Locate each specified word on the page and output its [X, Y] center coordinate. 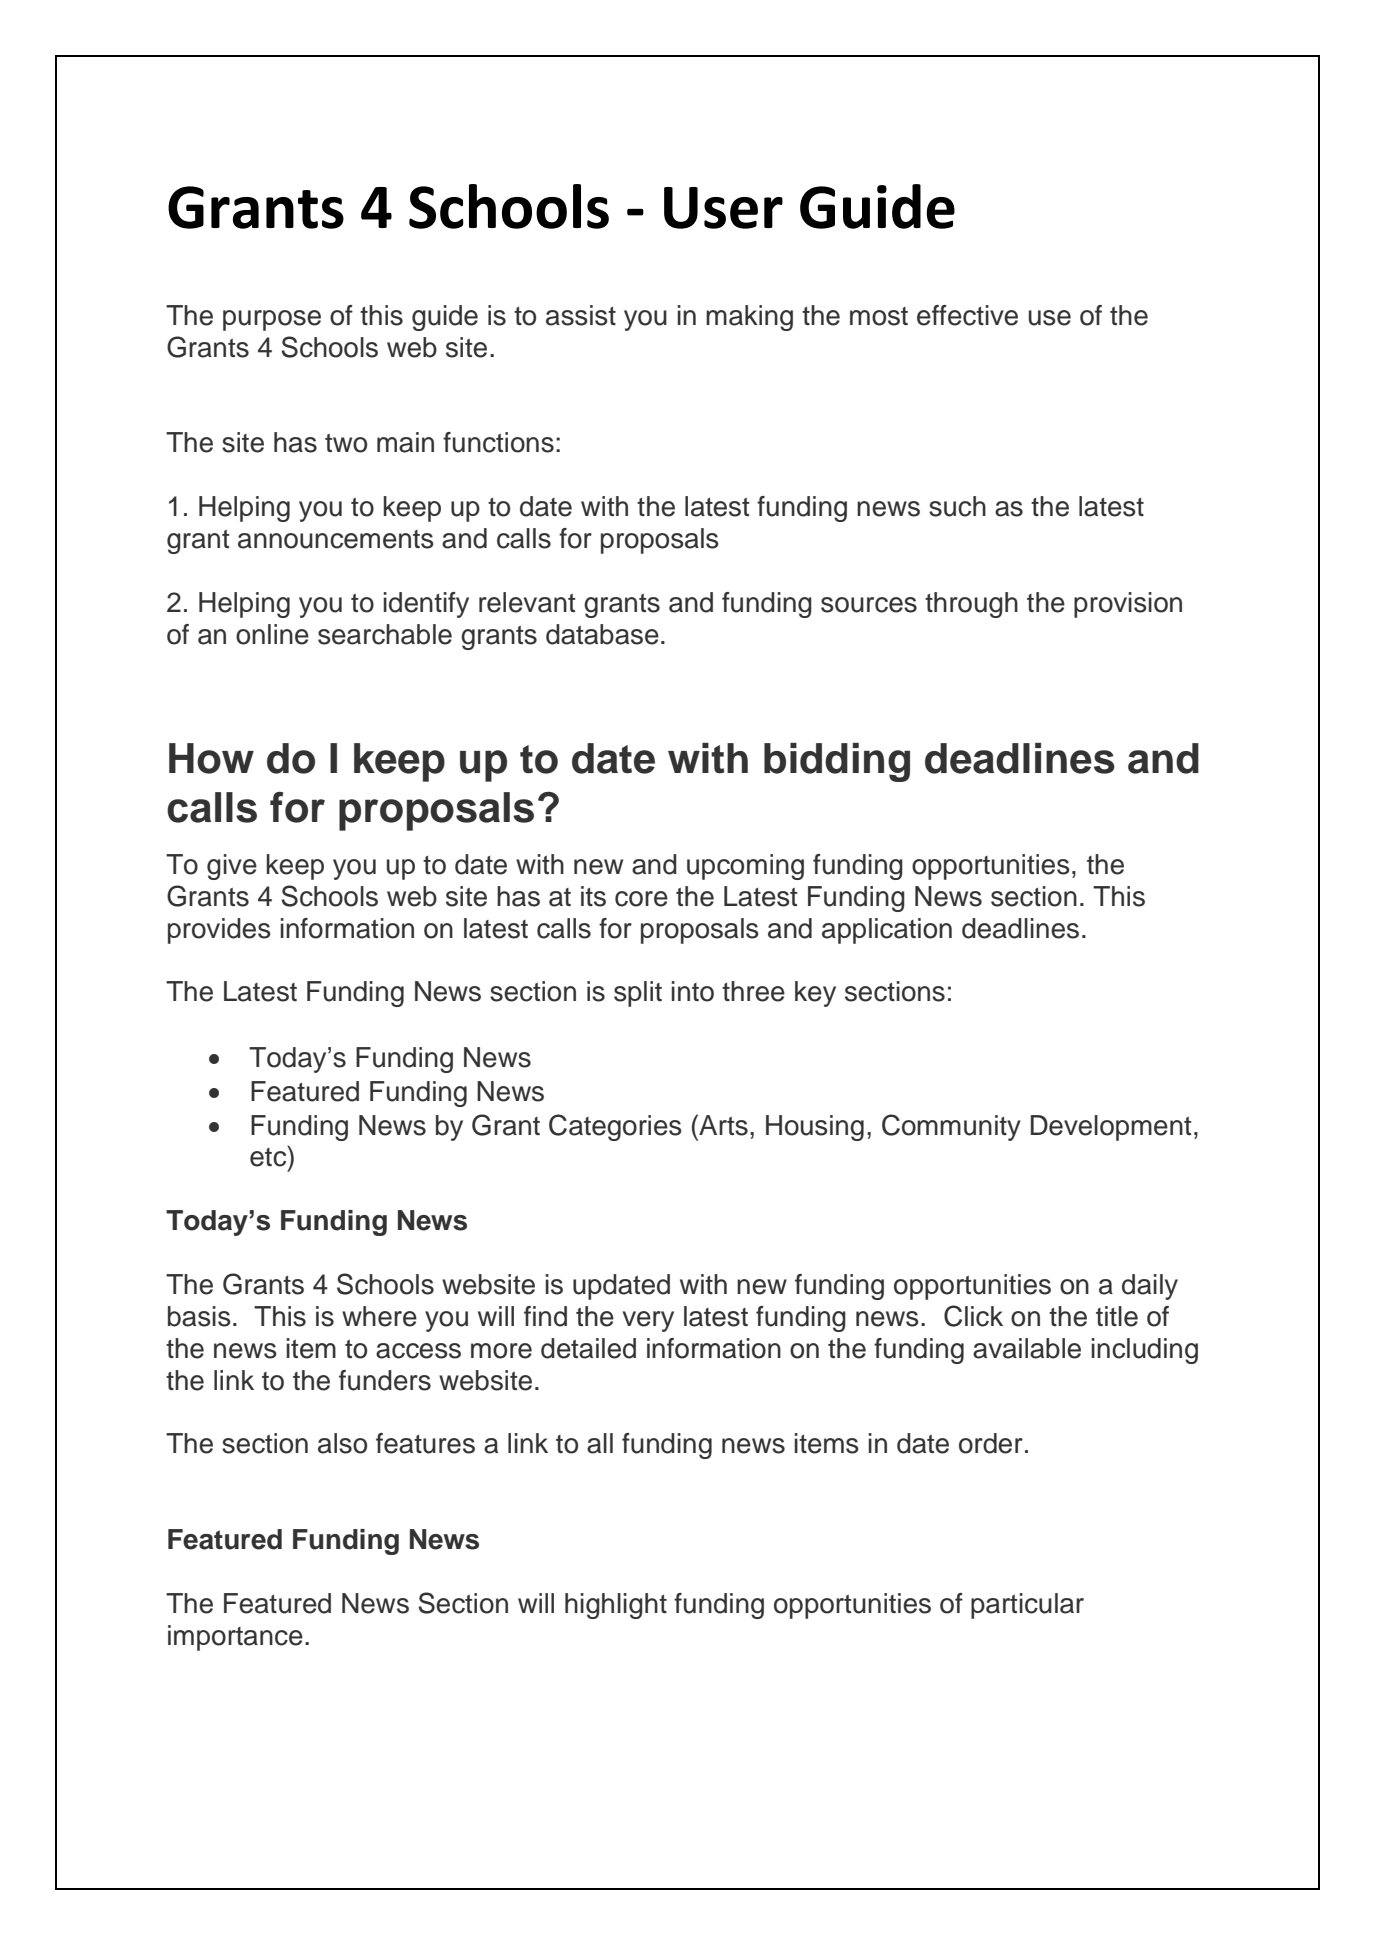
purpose [272, 320]
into [692, 991]
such [957, 506]
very [648, 1321]
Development [1111, 1128]
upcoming [745, 867]
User [723, 208]
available [1027, 1348]
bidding [837, 762]
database [602, 634]
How [211, 758]
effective [967, 315]
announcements [336, 539]
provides [219, 931]
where [379, 1316]
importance [235, 1638]
